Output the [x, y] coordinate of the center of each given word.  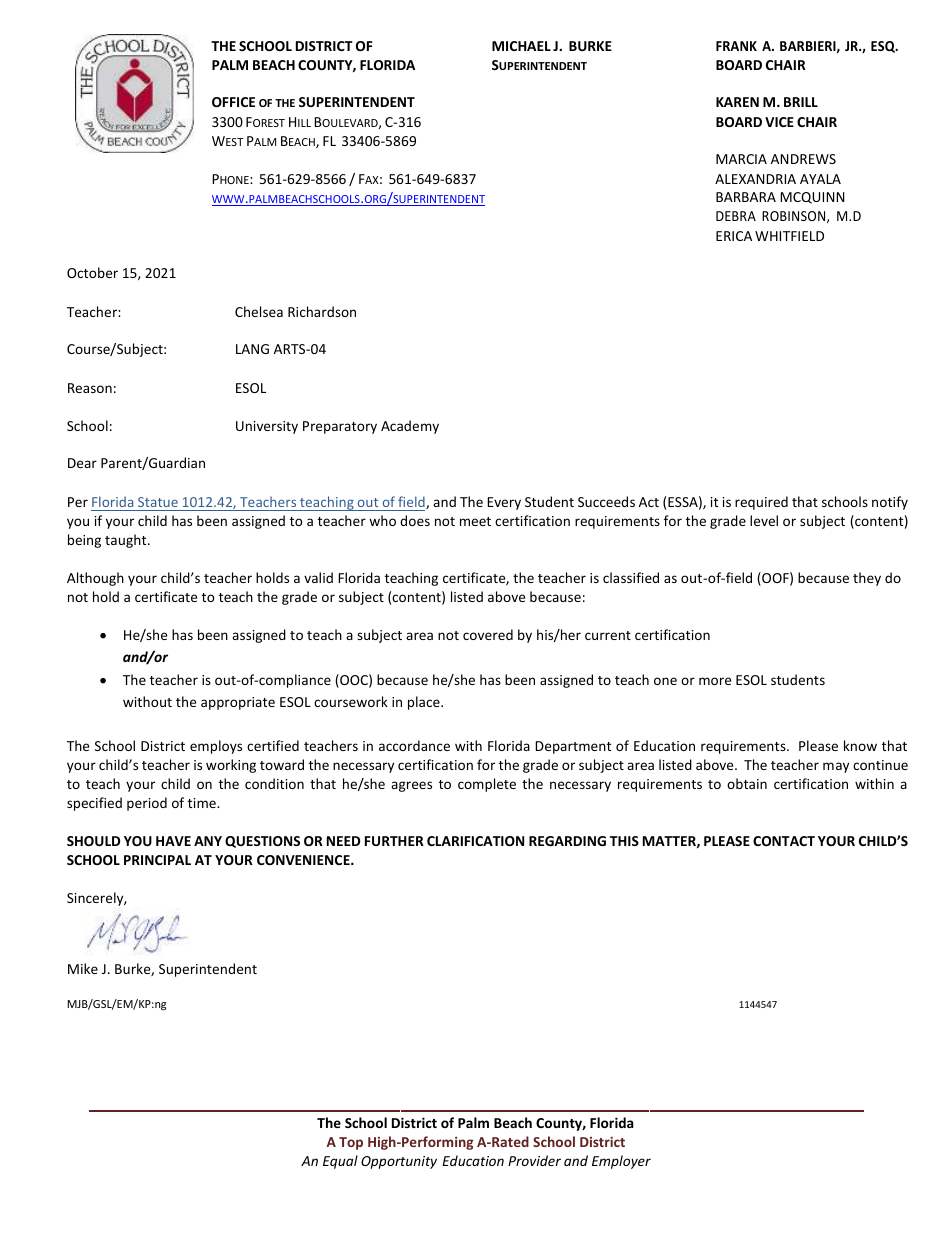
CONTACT [784, 841]
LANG [252, 349]
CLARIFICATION [475, 841]
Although [95, 579]
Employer [621, 1162]
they [867, 579]
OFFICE [233, 102]
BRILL [801, 102]
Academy [410, 427]
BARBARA [746, 197]
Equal [340, 1162]
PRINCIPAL [157, 860]
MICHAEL [521, 46]
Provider [534, 1160]
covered [488, 634]
